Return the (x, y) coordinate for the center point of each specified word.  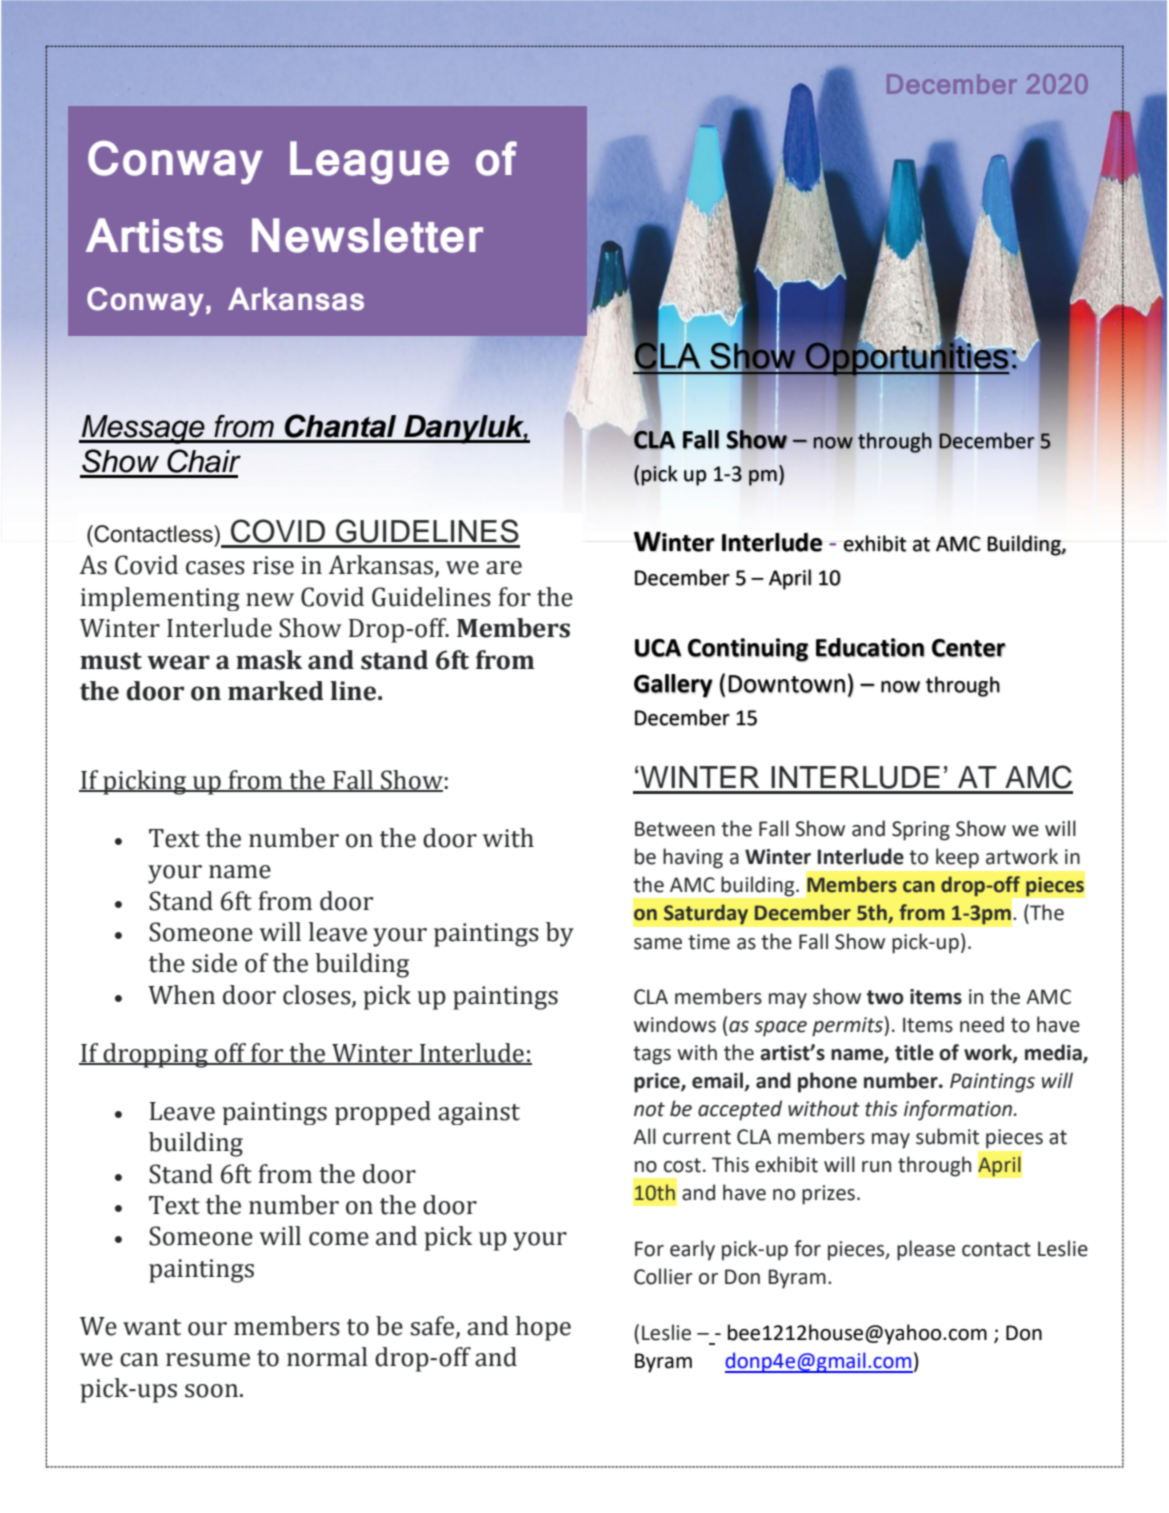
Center (969, 648)
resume (208, 1360)
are (504, 568)
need (982, 1024)
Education (870, 647)
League (369, 162)
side (214, 963)
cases (215, 568)
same (658, 944)
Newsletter (367, 235)
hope (543, 1328)
